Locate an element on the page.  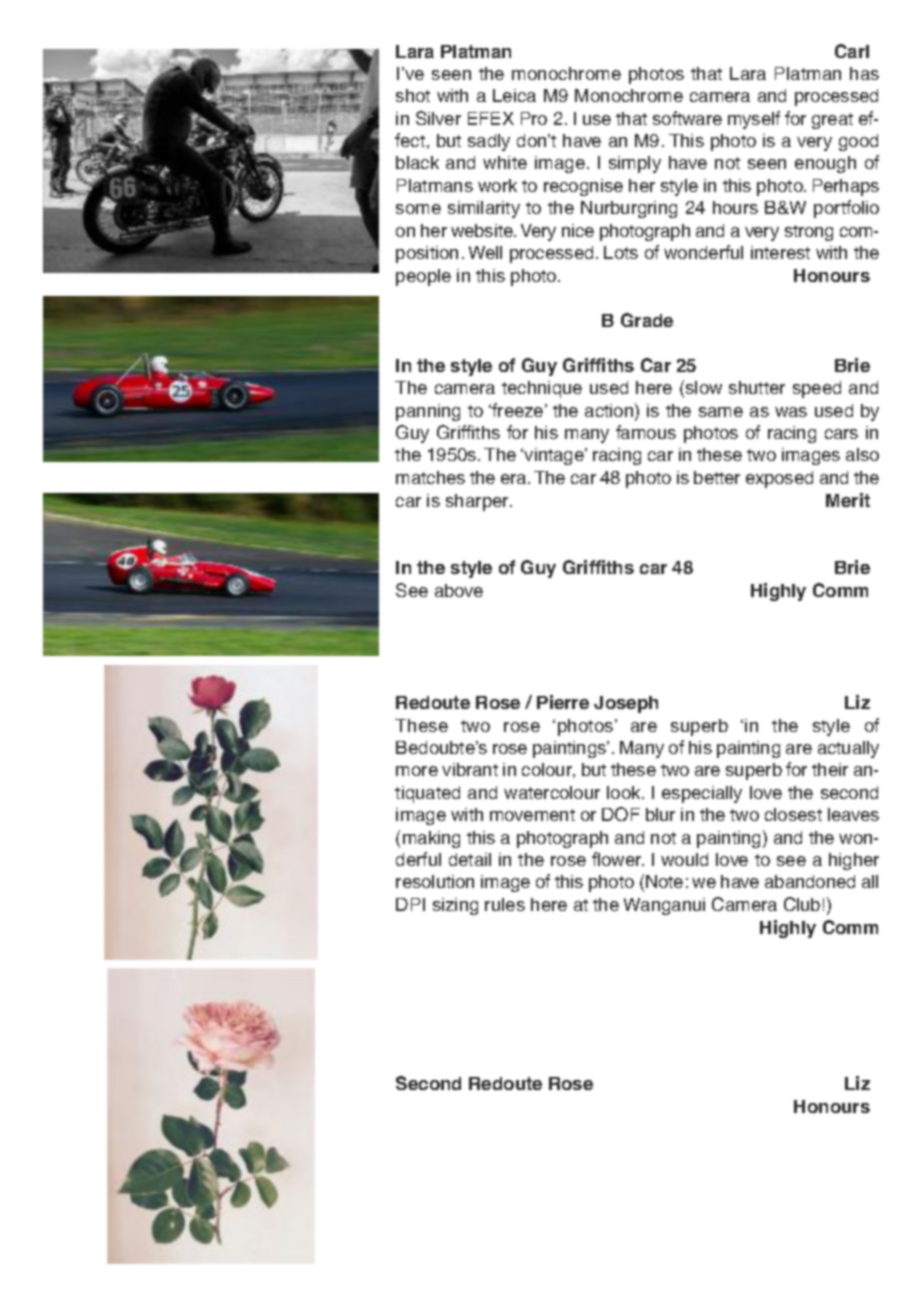
sharper is located at coordinates (479, 502).
